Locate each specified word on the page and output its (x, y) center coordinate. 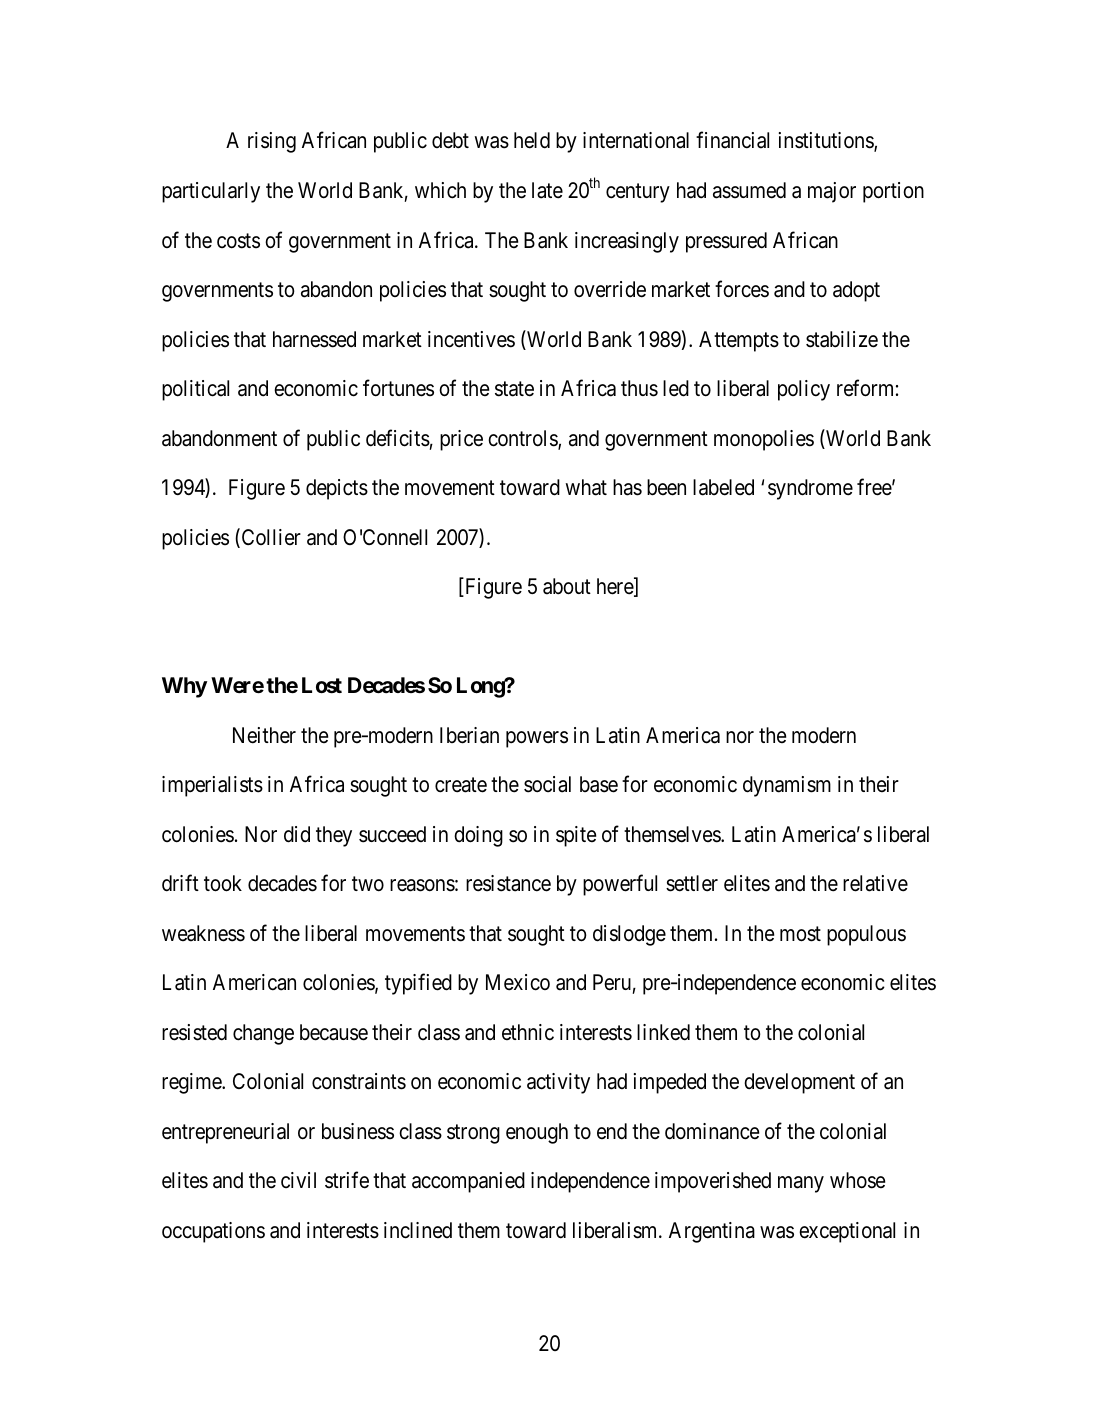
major (832, 192)
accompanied (468, 1182)
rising (272, 142)
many (801, 1184)
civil (298, 1180)
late (547, 190)
